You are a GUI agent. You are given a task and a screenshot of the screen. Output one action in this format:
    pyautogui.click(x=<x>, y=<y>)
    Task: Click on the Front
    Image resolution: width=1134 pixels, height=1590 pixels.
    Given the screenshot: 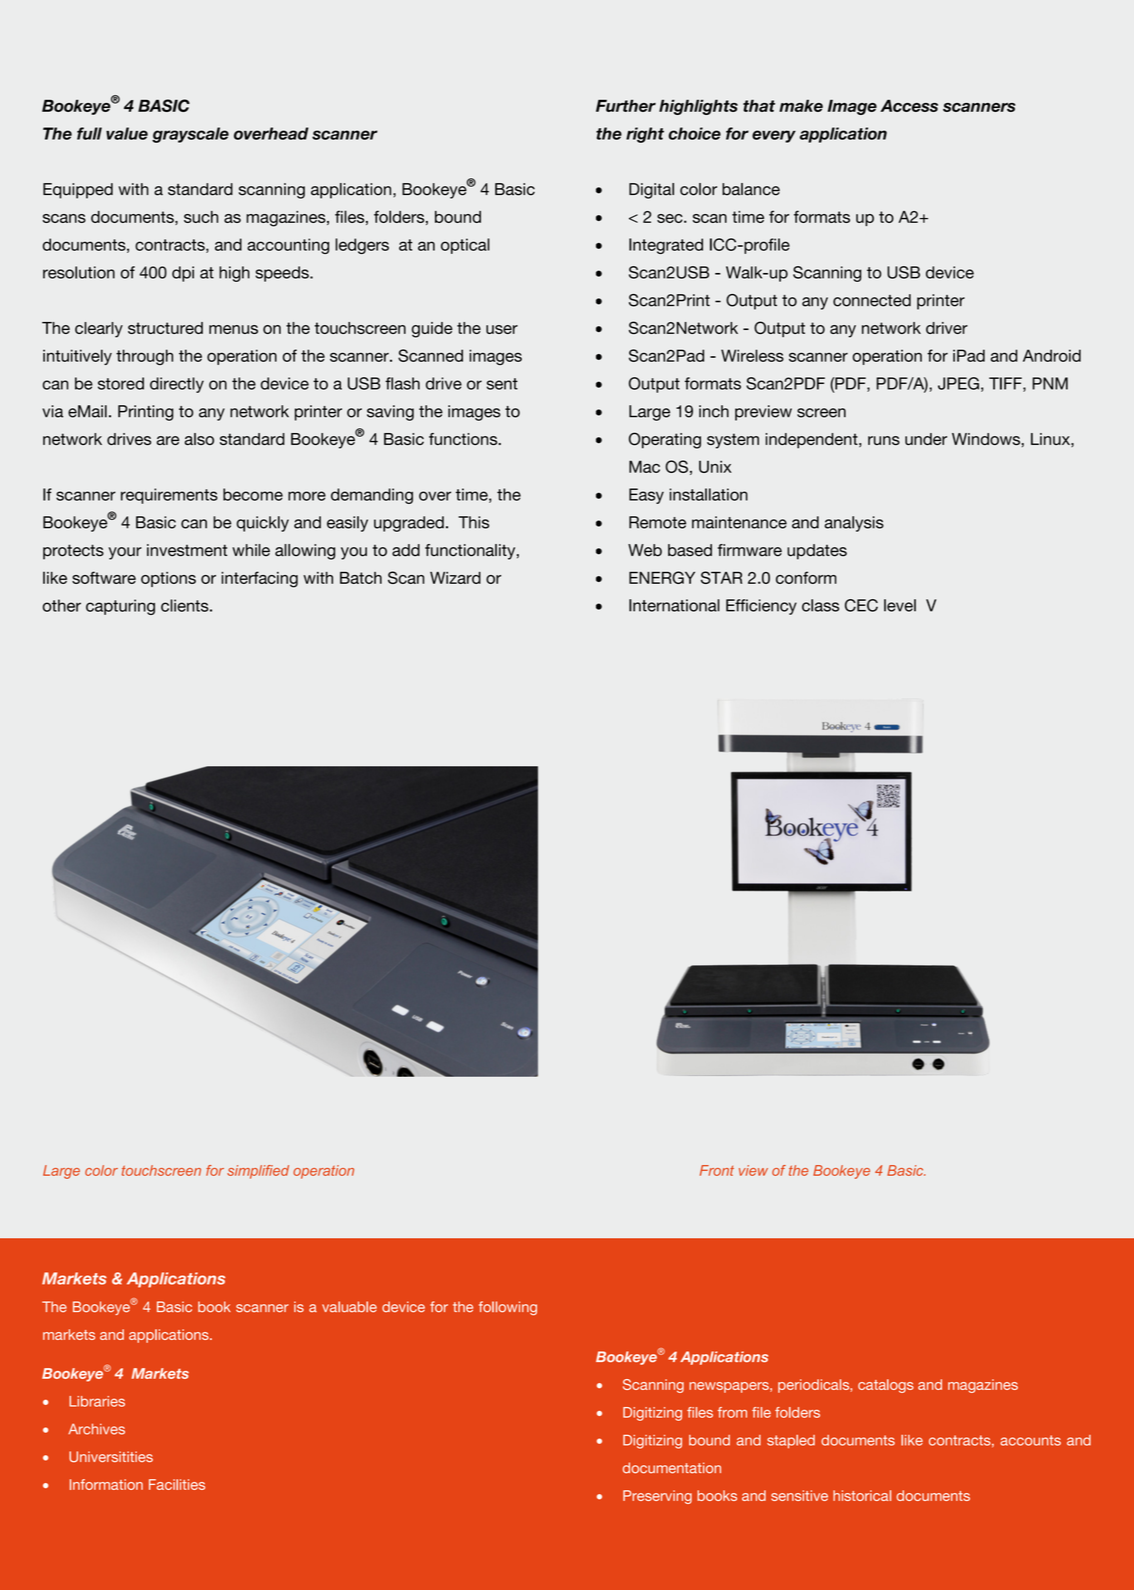 What is the action you would take?
    pyautogui.click(x=717, y=1170)
